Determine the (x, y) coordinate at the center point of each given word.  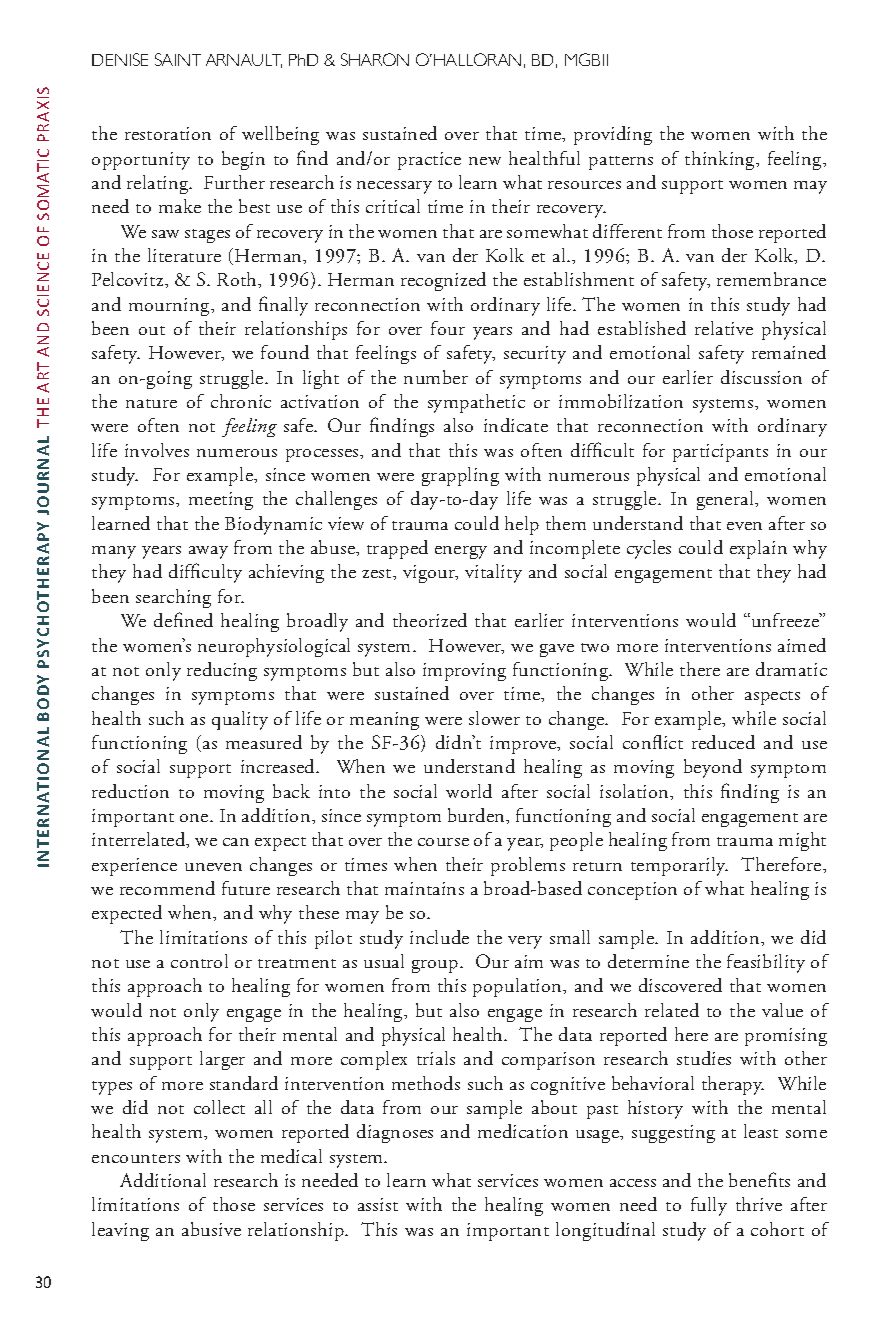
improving (464, 672)
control (199, 961)
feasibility (766, 963)
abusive (211, 1229)
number (436, 377)
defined (183, 619)
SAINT (178, 59)
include (439, 937)
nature (151, 403)
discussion (761, 377)
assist (378, 1204)
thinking (721, 160)
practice (429, 161)
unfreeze (785, 620)
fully (709, 1206)
